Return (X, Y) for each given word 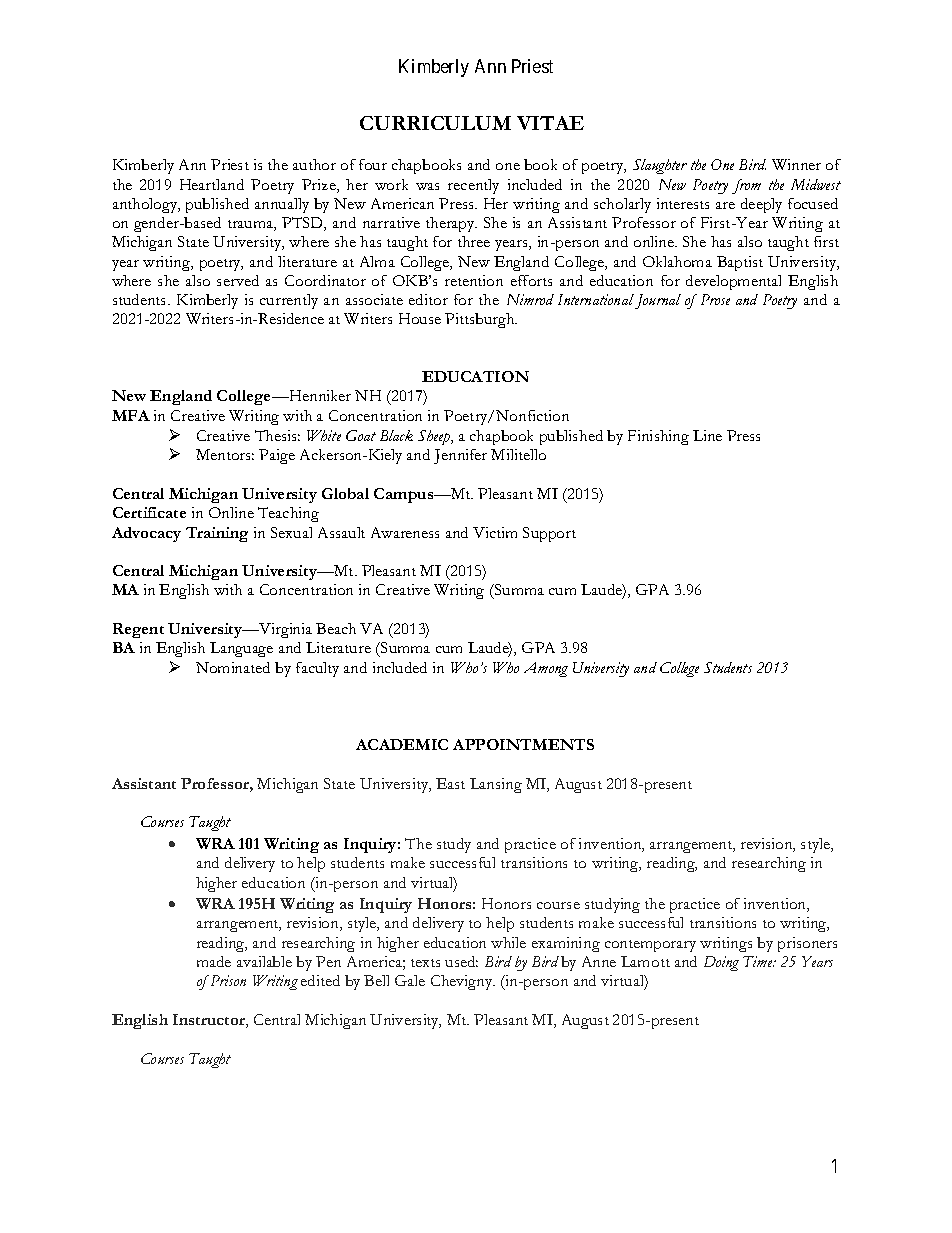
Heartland (212, 184)
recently (473, 186)
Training (217, 534)
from (746, 186)
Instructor (210, 1021)
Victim (495, 532)
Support (549, 534)
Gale (410, 980)
